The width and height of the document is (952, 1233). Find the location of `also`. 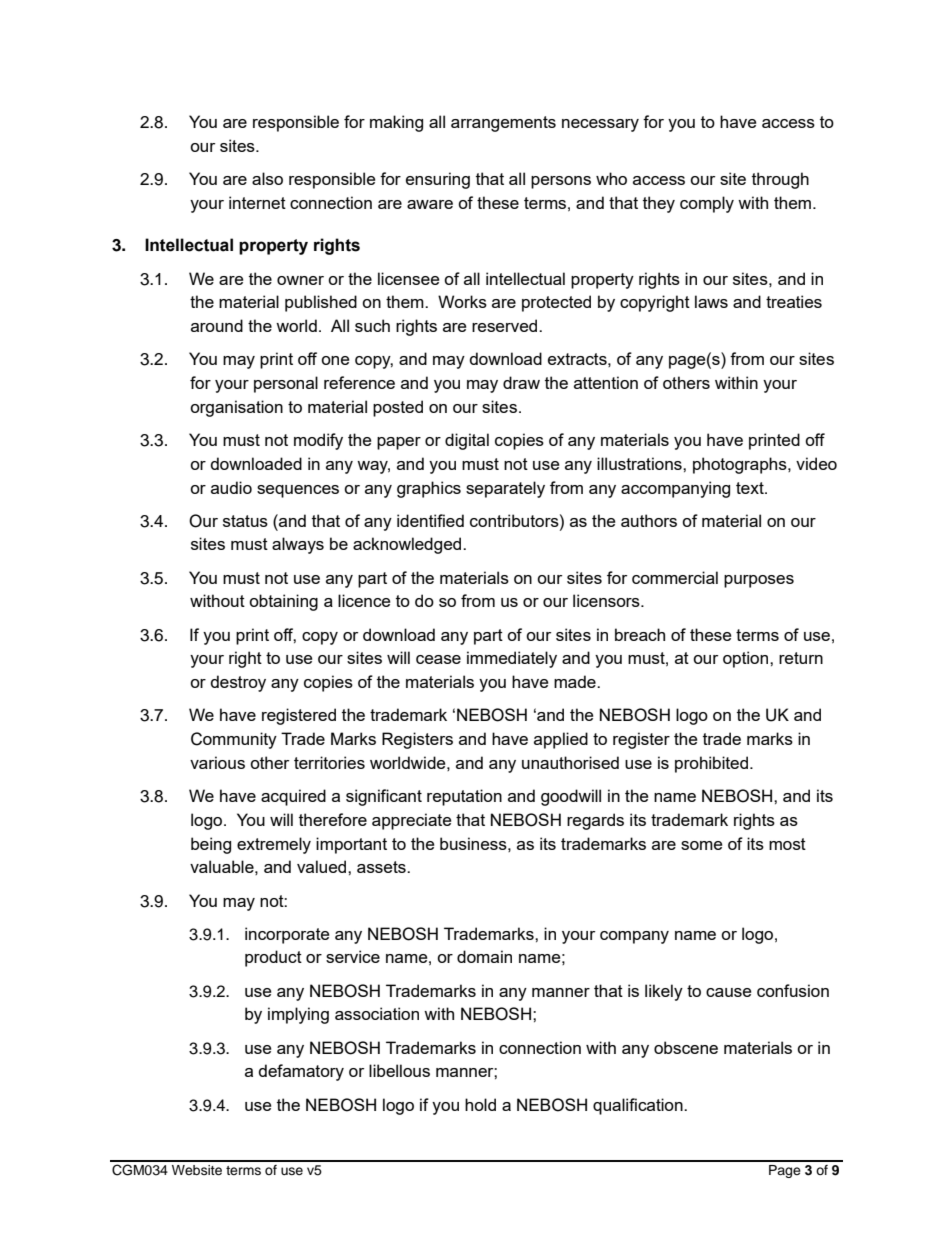

also is located at coordinates (267, 178).
